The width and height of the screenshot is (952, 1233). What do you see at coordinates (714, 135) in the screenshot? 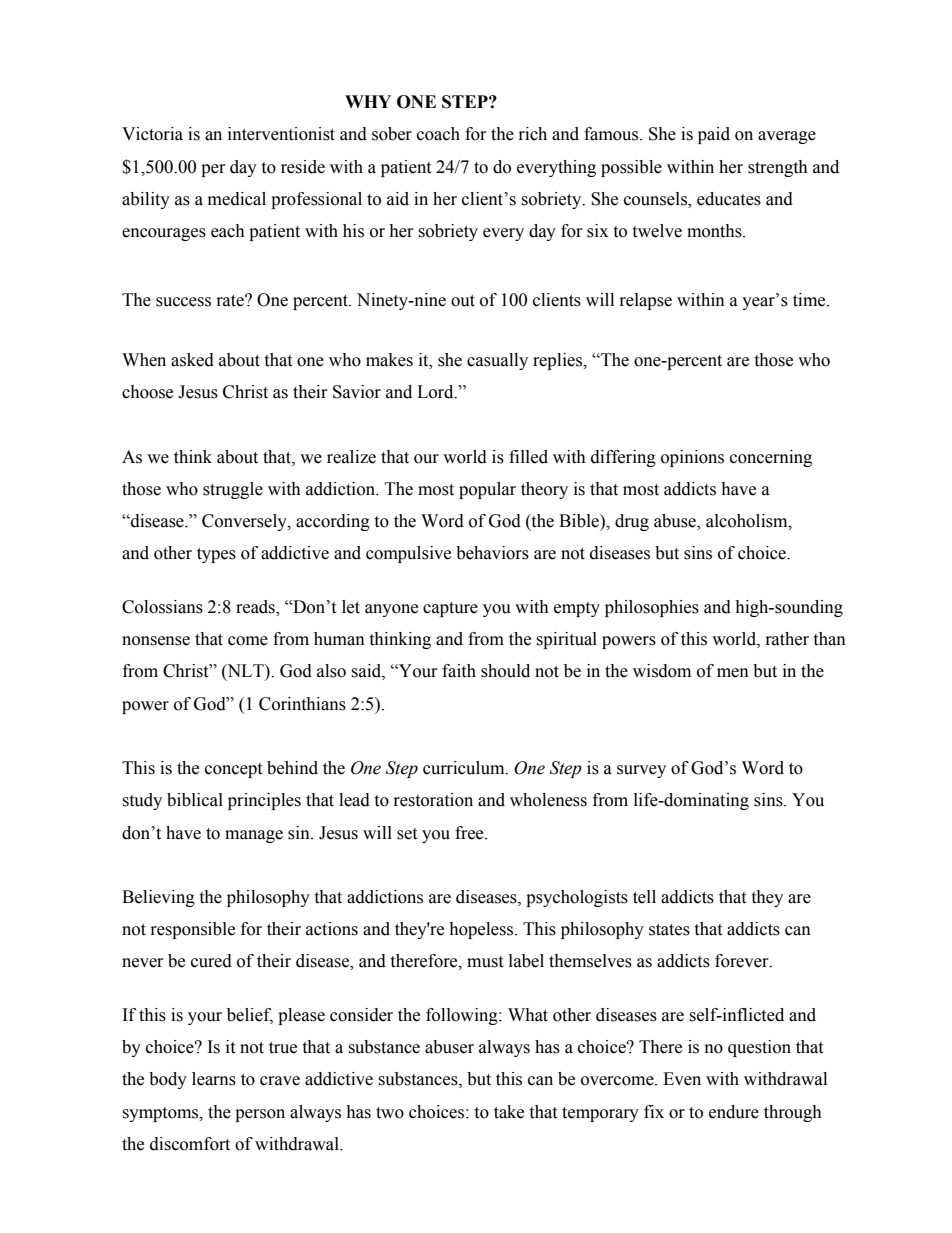
I see `paid` at bounding box center [714, 135].
